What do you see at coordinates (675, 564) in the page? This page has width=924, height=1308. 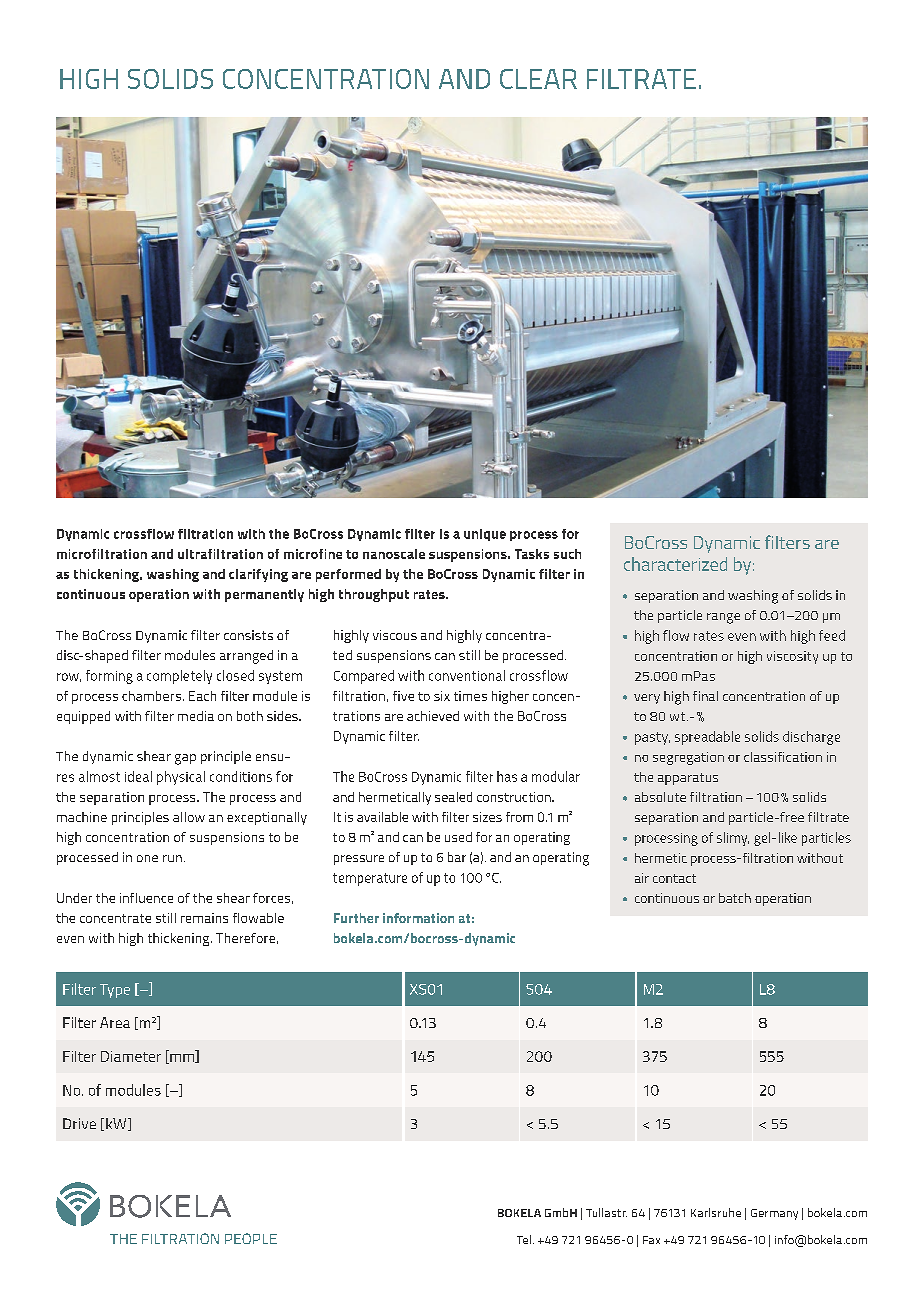 I see `characterized` at bounding box center [675, 564].
